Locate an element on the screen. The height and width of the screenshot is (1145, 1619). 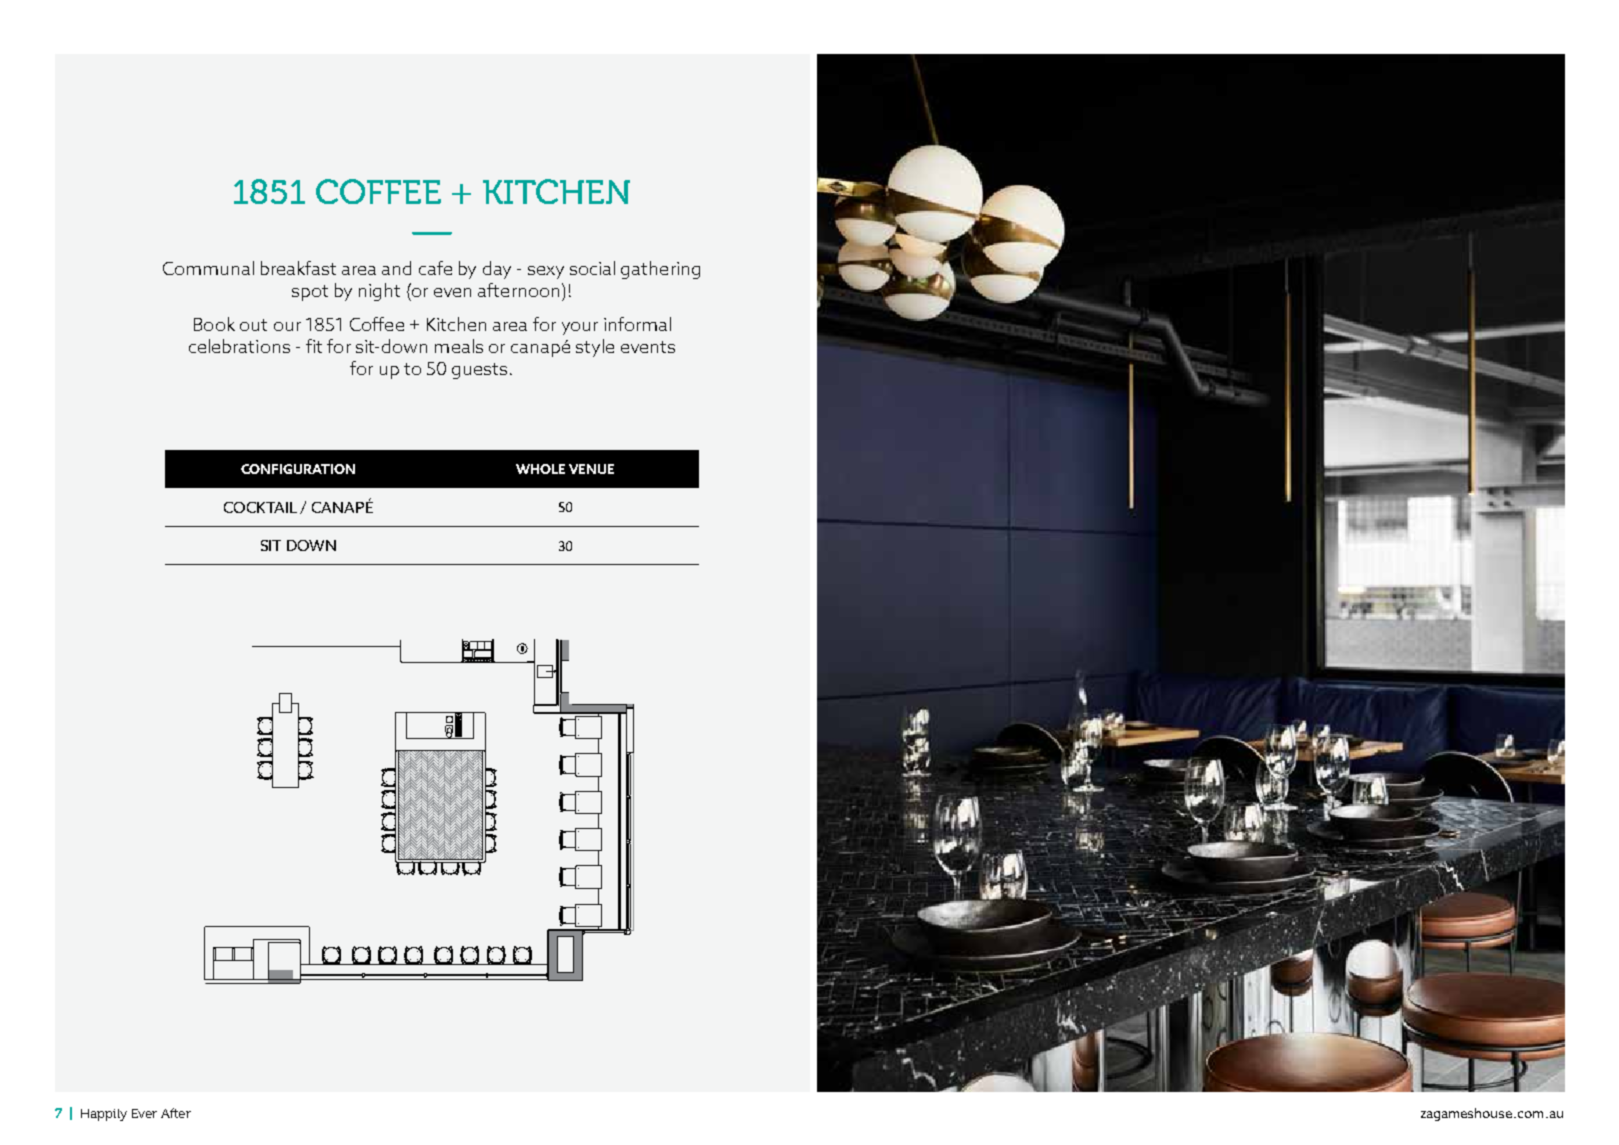
COCKTAIL is located at coordinates (260, 507).
